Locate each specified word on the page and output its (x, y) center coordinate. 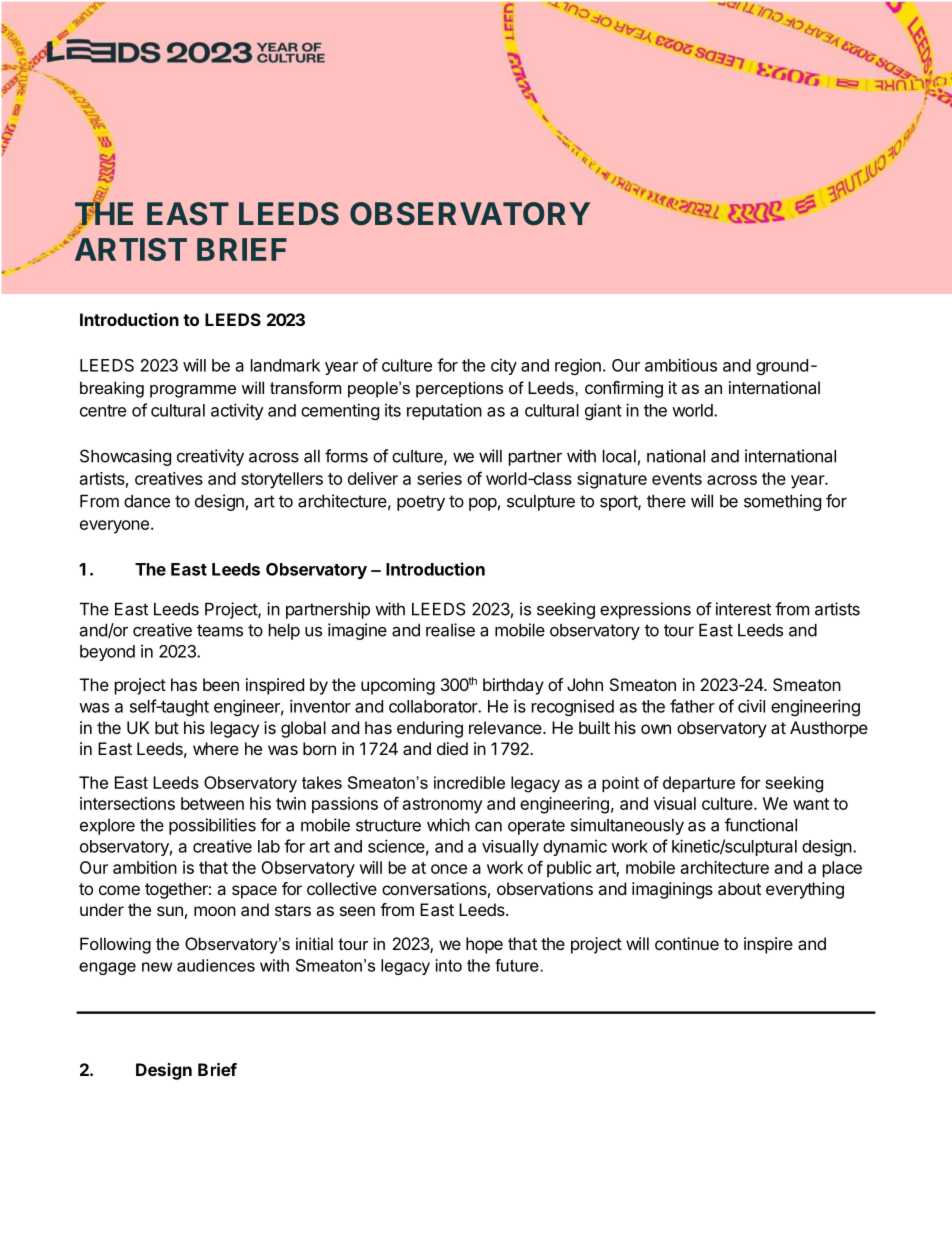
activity (237, 411)
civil (751, 706)
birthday (513, 686)
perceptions (459, 389)
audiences (216, 965)
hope (484, 945)
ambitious (681, 365)
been (221, 684)
